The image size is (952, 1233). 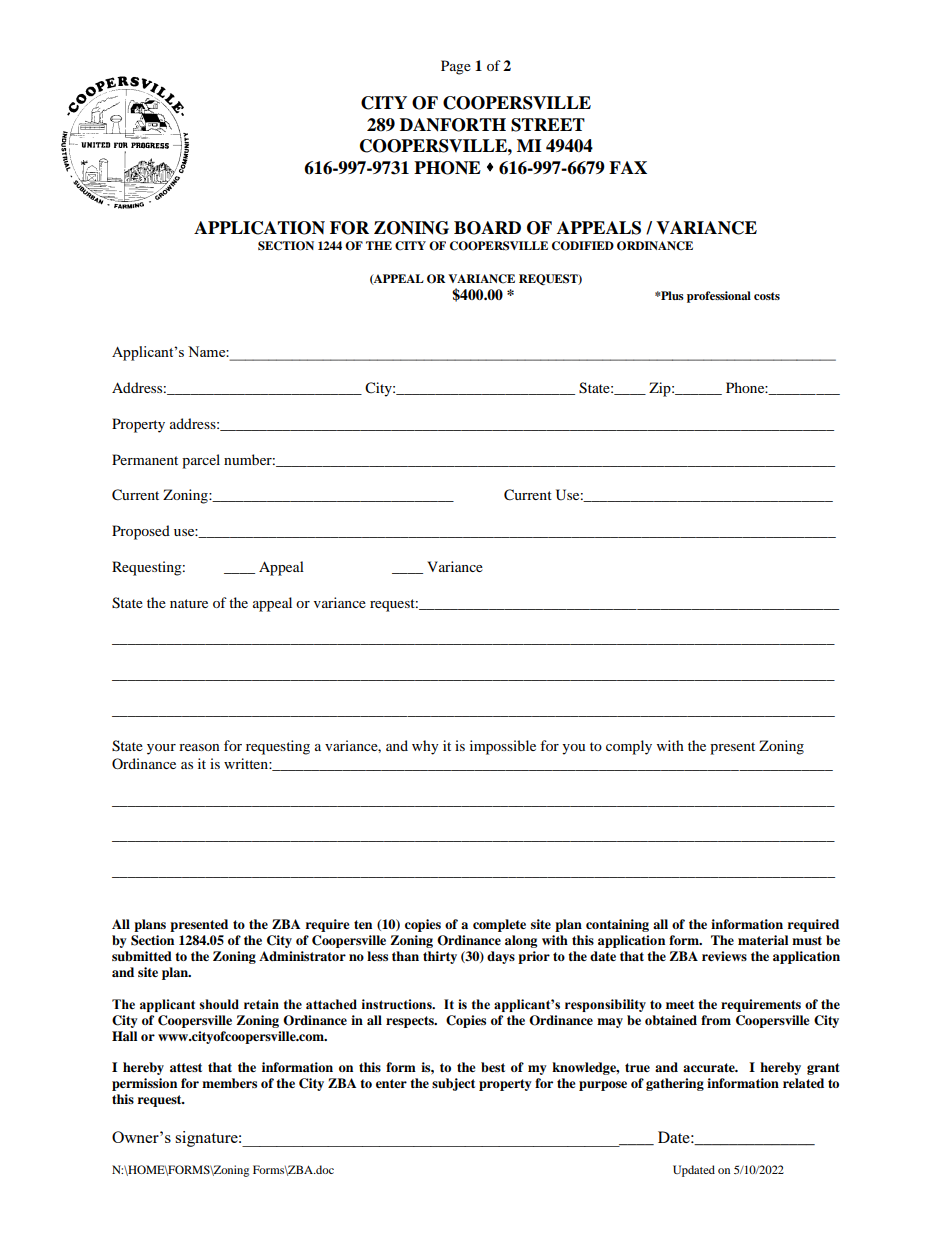 What do you see at coordinates (719, 297) in the screenshot?
I see `professional` at bounding box center [719, 297].
